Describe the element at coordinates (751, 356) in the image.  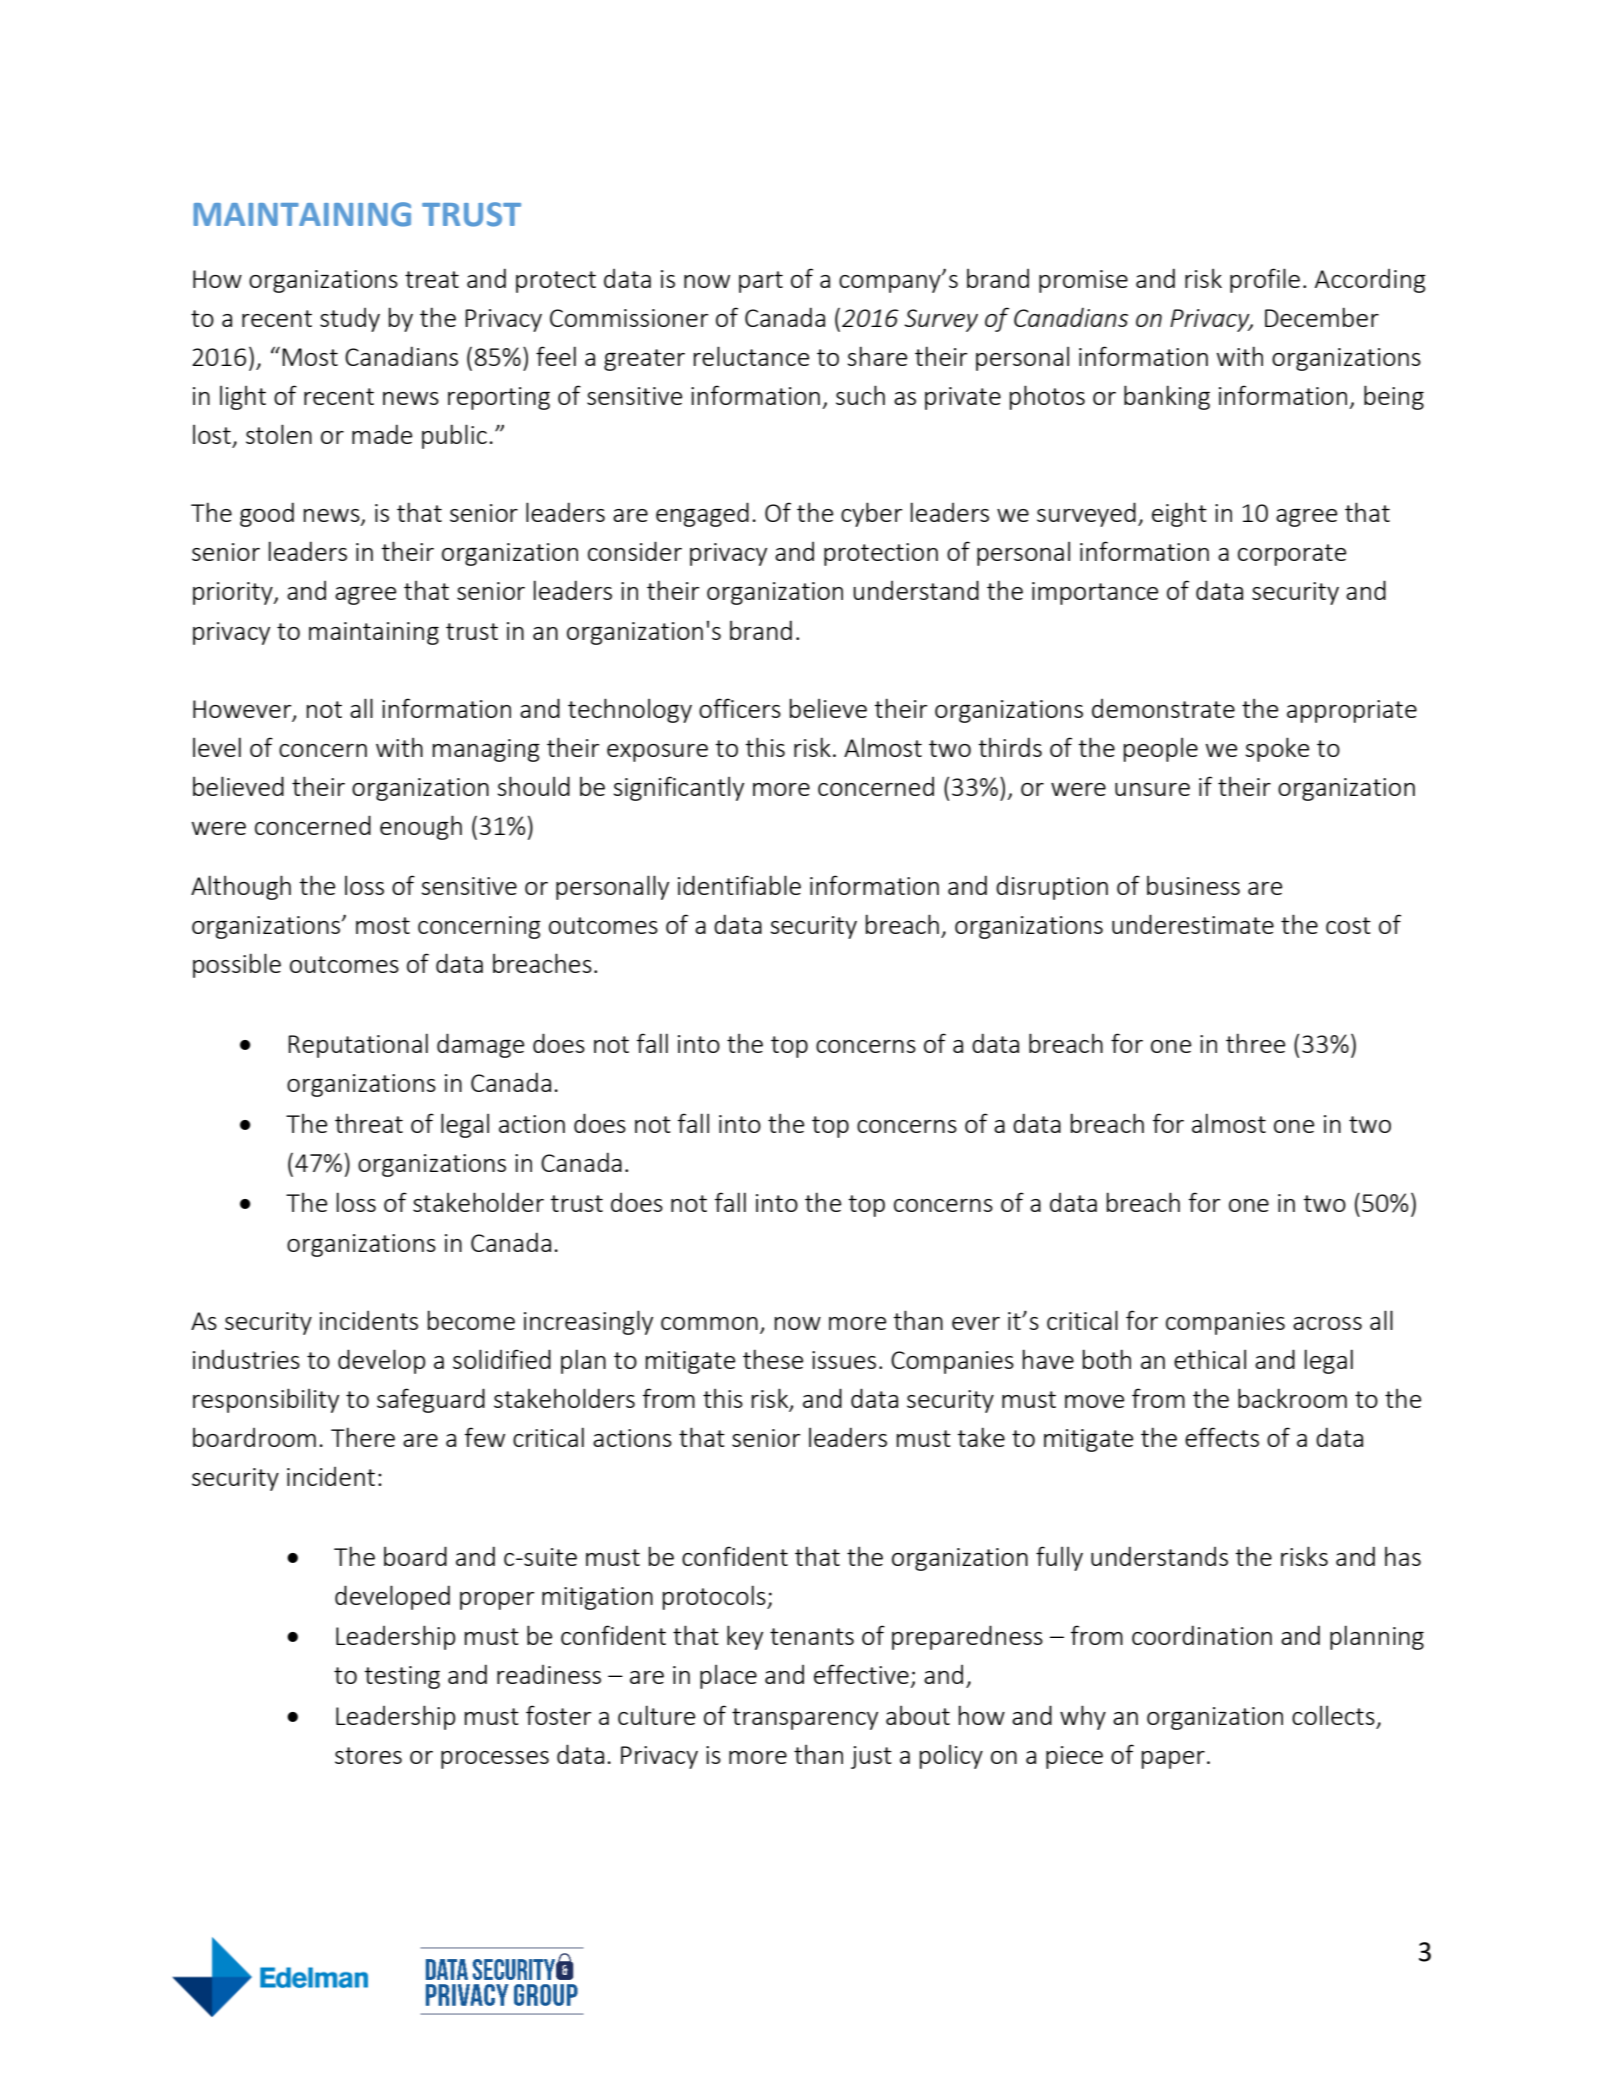
I see `reluctance` at that location.
